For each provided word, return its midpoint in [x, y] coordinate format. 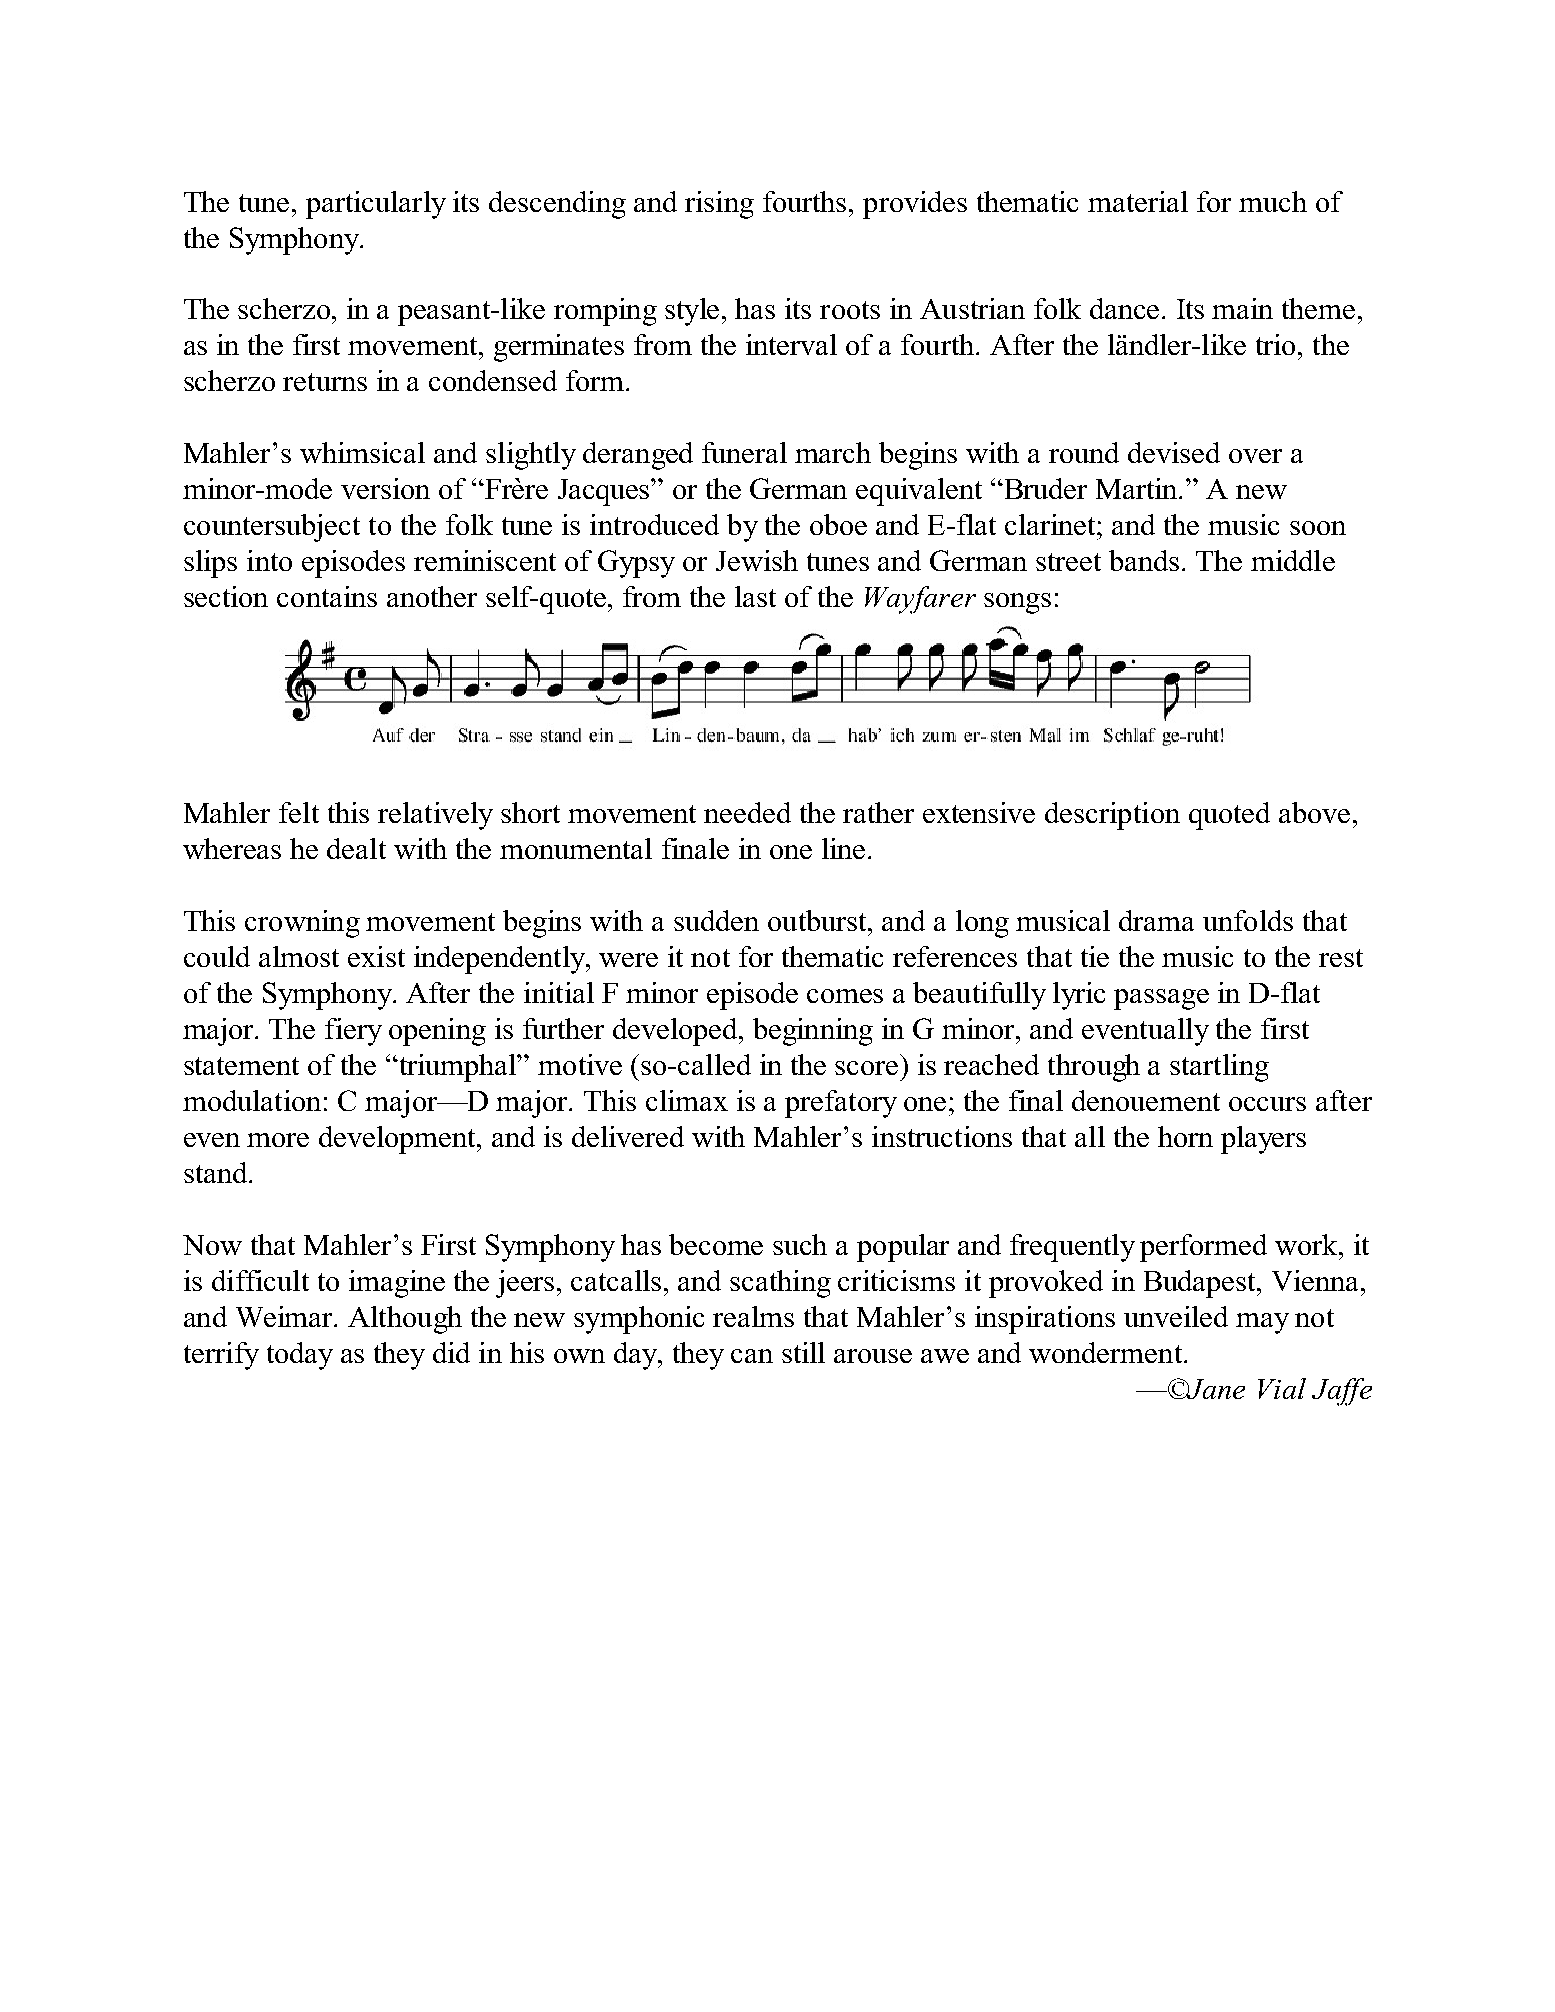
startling [1219, 1068]
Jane [1215, 1389]
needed [747, 812]
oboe [838, 524]
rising [719, 205]
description [1112, 816]
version [385, 488]
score [866, 1068]
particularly [376, 205]
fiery [353, 1032]
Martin [1138, 488]
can [752, 1356]
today [300, 1356]
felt [299, 812]
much [1273, 201]
